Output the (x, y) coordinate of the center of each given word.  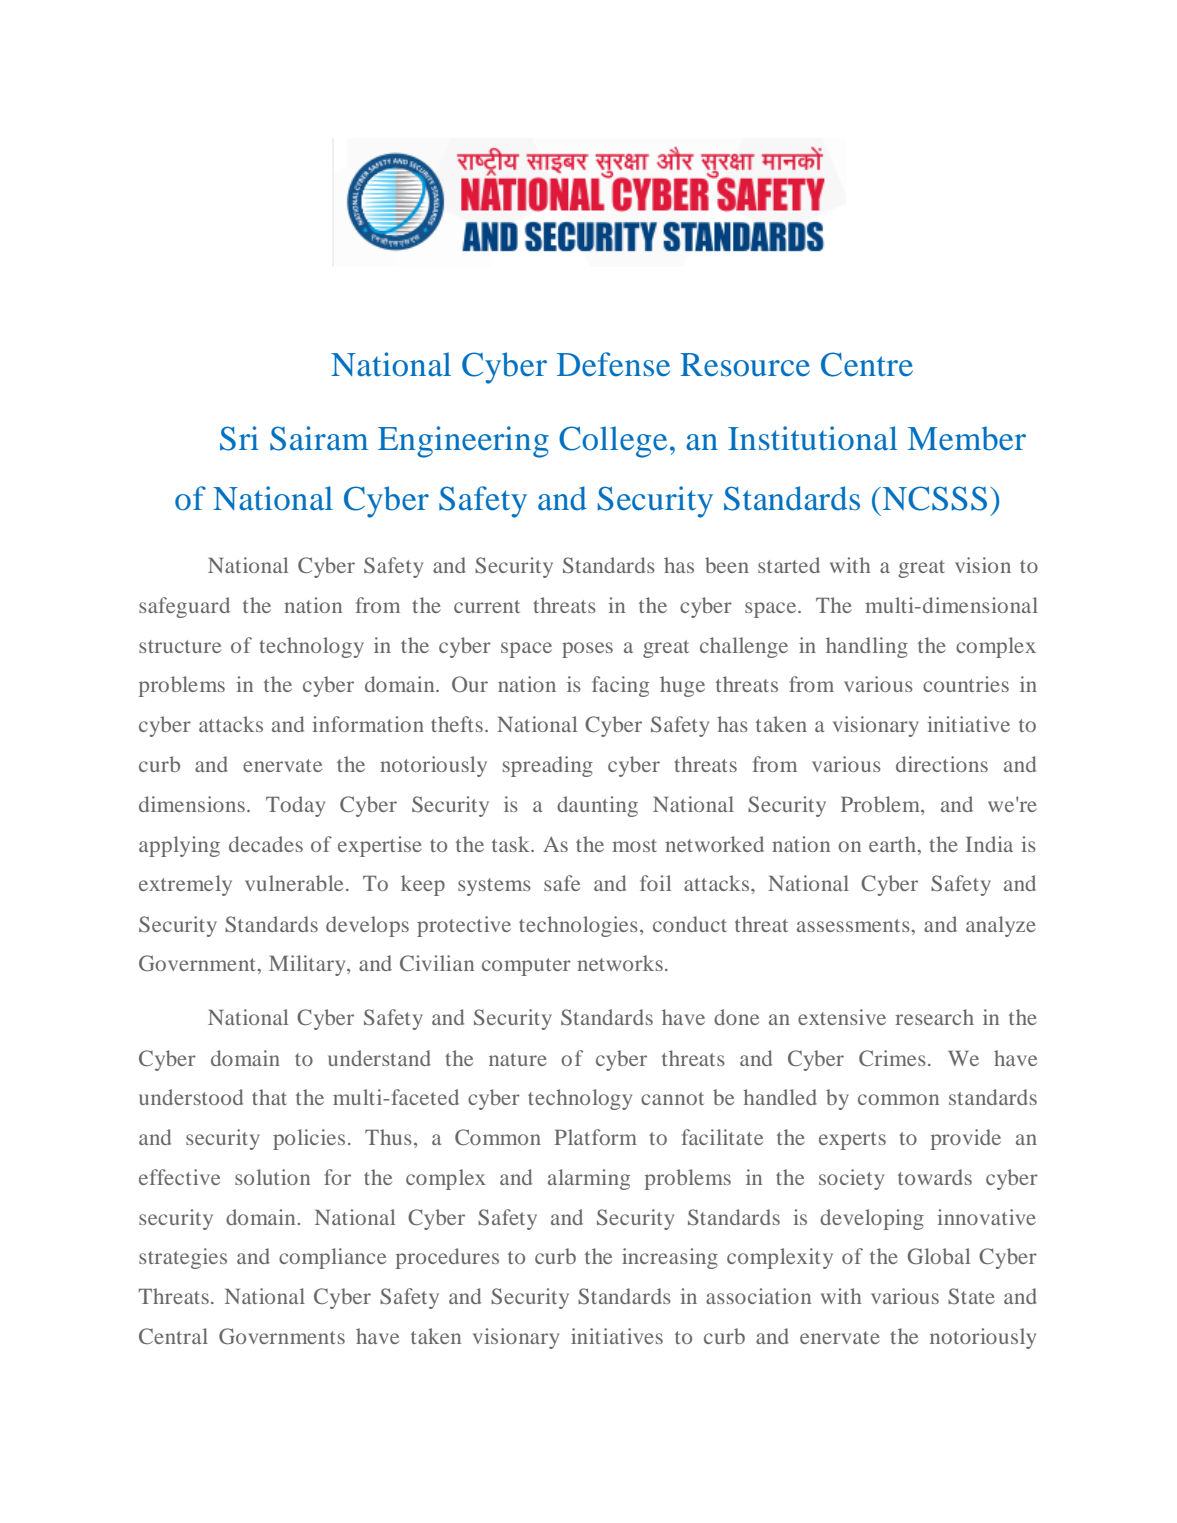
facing (620, 686)
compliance (332, 1258)
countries (966, 684)
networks (620, 963)
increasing (670, 1258)
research (935, 1017)
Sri (239, 438)
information (368, 724)
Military (308, 965)
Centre (867, 364)
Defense (613, 364)
